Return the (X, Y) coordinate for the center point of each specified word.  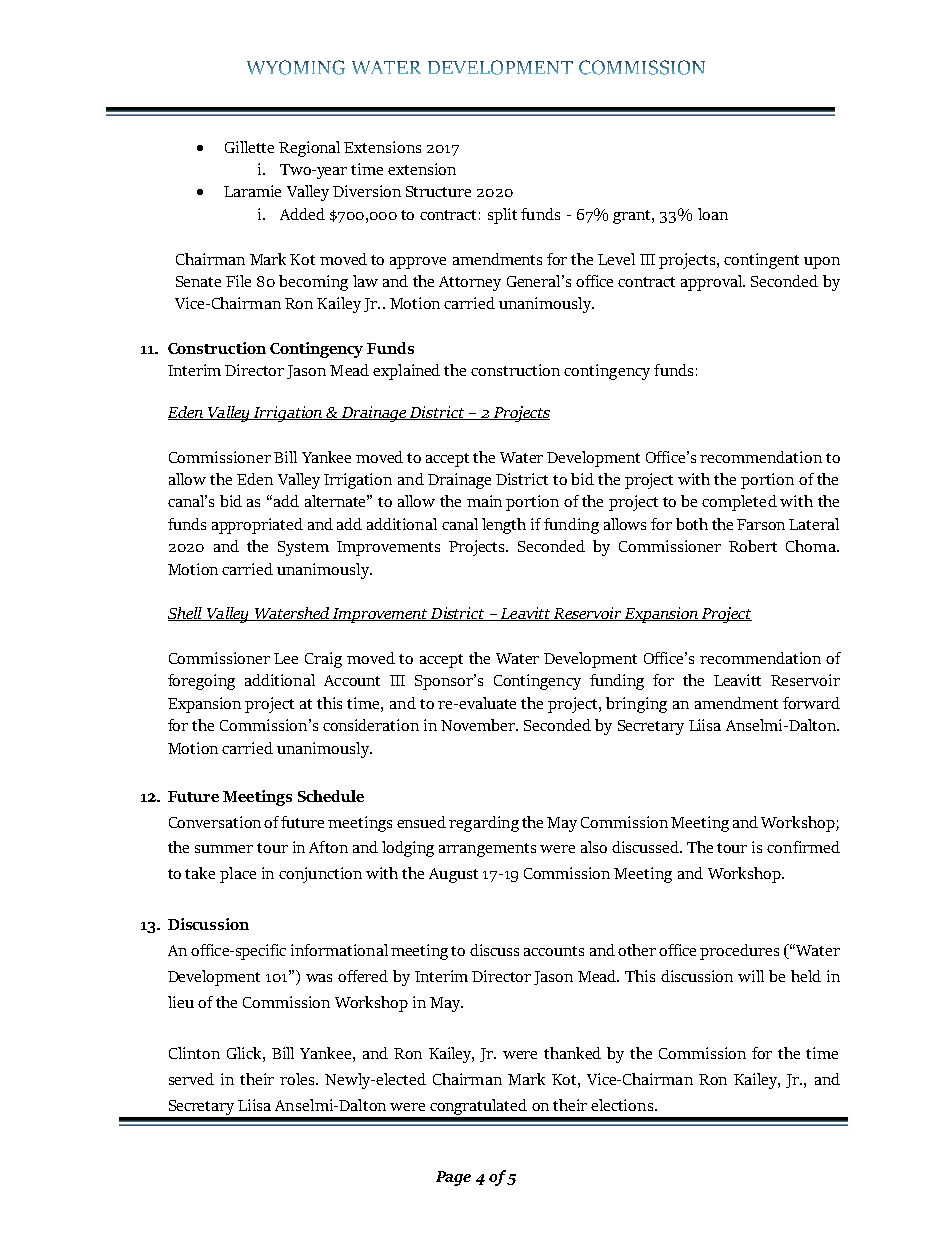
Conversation (215, 822)
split (502, 216)
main (484, 501)
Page (453, 1178)
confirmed (803, 847)
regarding (484, 824)
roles (298, 1079)
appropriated (257, 526)
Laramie (252, 191)
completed (739, 503)
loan (713, 214)
